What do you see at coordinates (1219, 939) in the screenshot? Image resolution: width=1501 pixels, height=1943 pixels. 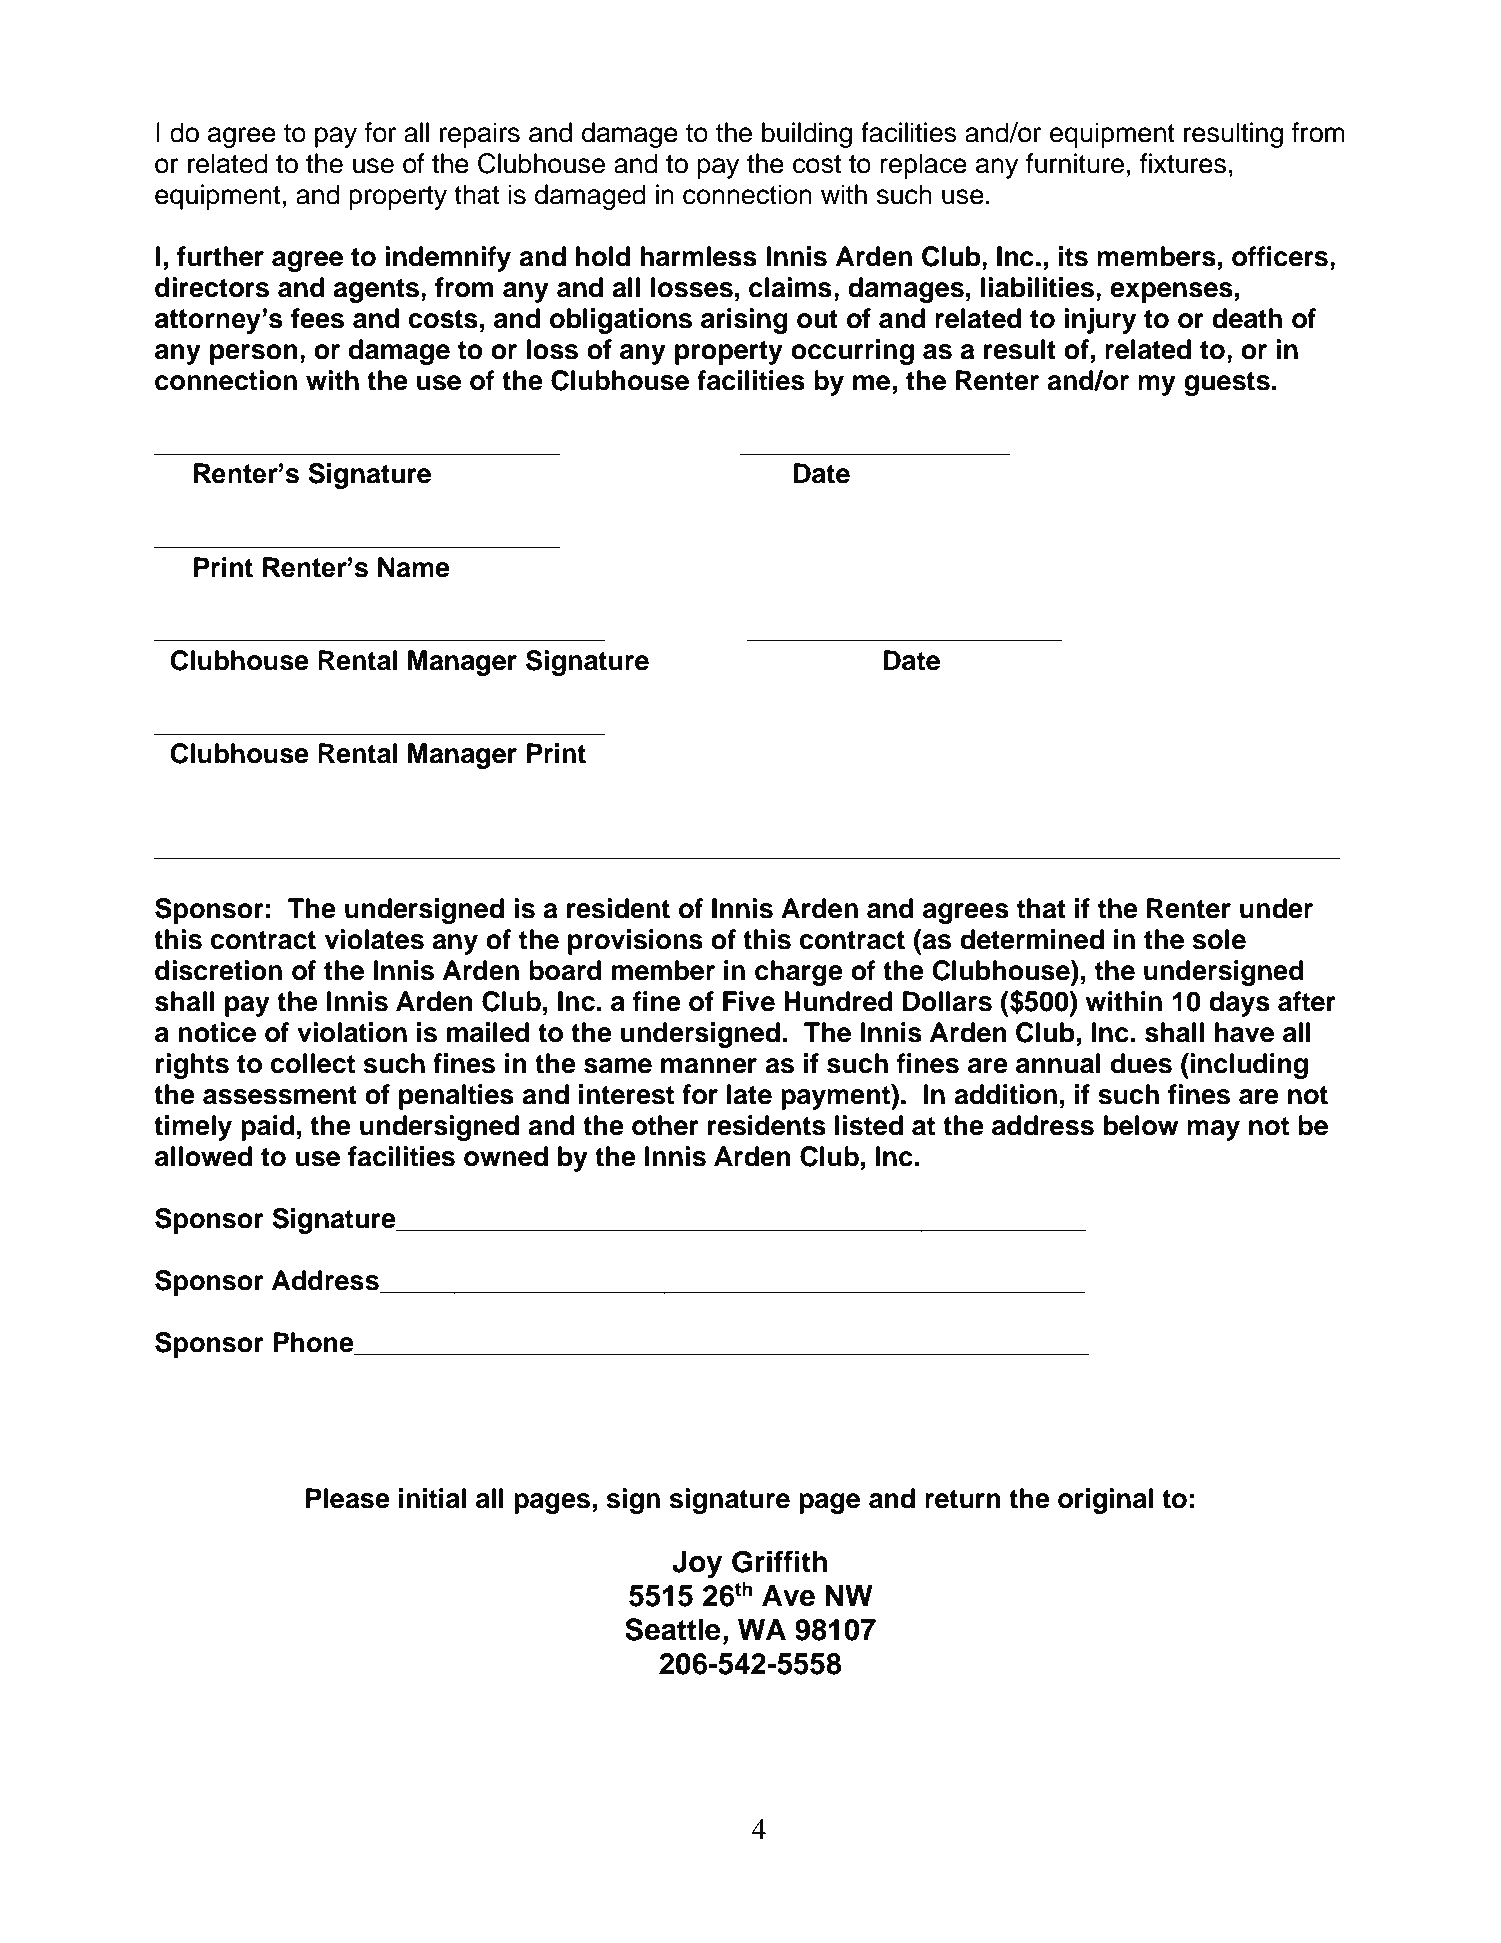 I see `sole` at bounding box center [1219, 939].
